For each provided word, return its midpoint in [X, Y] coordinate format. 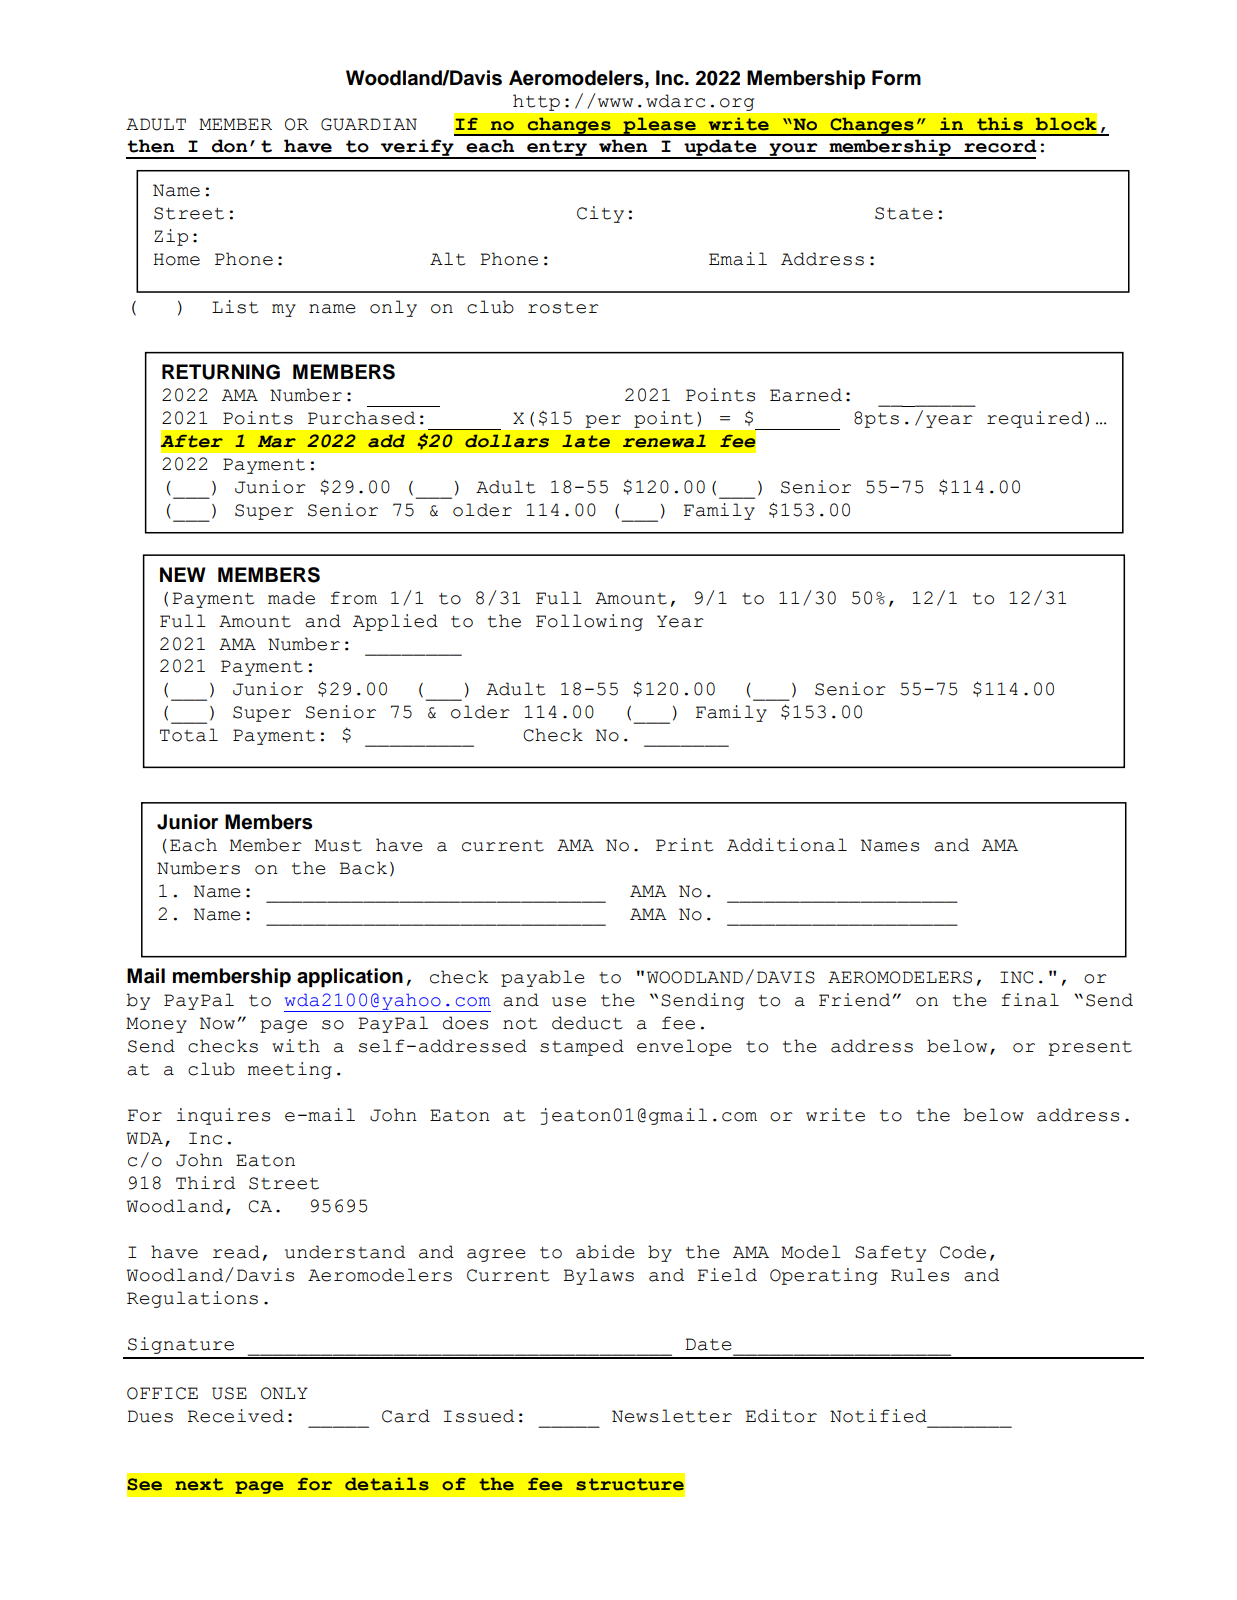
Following [589, 622]
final [1030, 1000]
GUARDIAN [369, 124]
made [291, 598]
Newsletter [672, 1416]
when [623, 146]
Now [217, 1023]
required [1035, 419]
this [1000, 124]
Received [236, 1416]
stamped [582, 1047]
